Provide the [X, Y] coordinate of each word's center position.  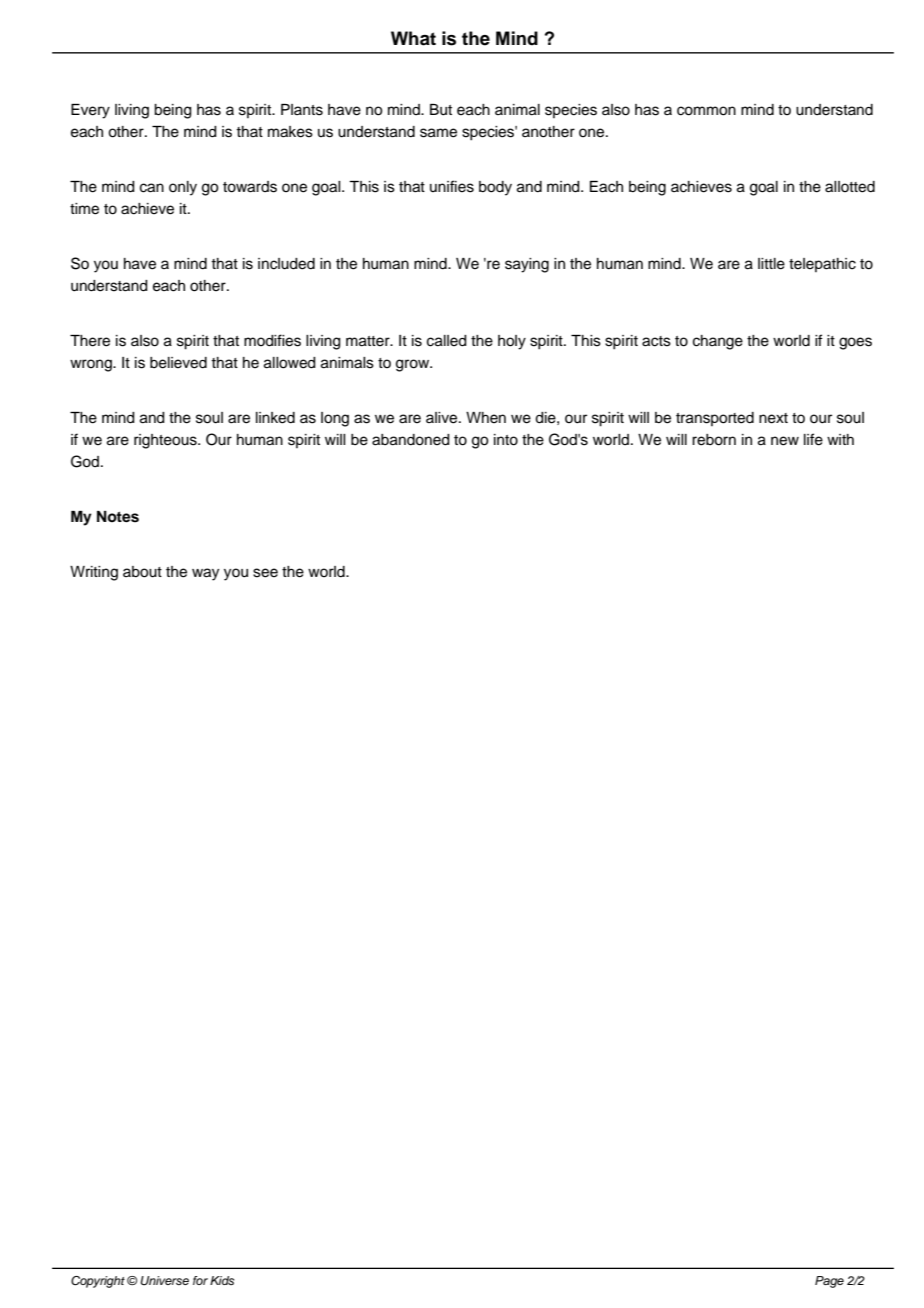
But [441, 110]
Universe [164, 1281]
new [785, 441]
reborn [714, 440]
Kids [222, 1280]
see [265, 573]
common [706, 111]
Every [90, 111]
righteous [166, 441]
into [506, 440]
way [205, 574]
